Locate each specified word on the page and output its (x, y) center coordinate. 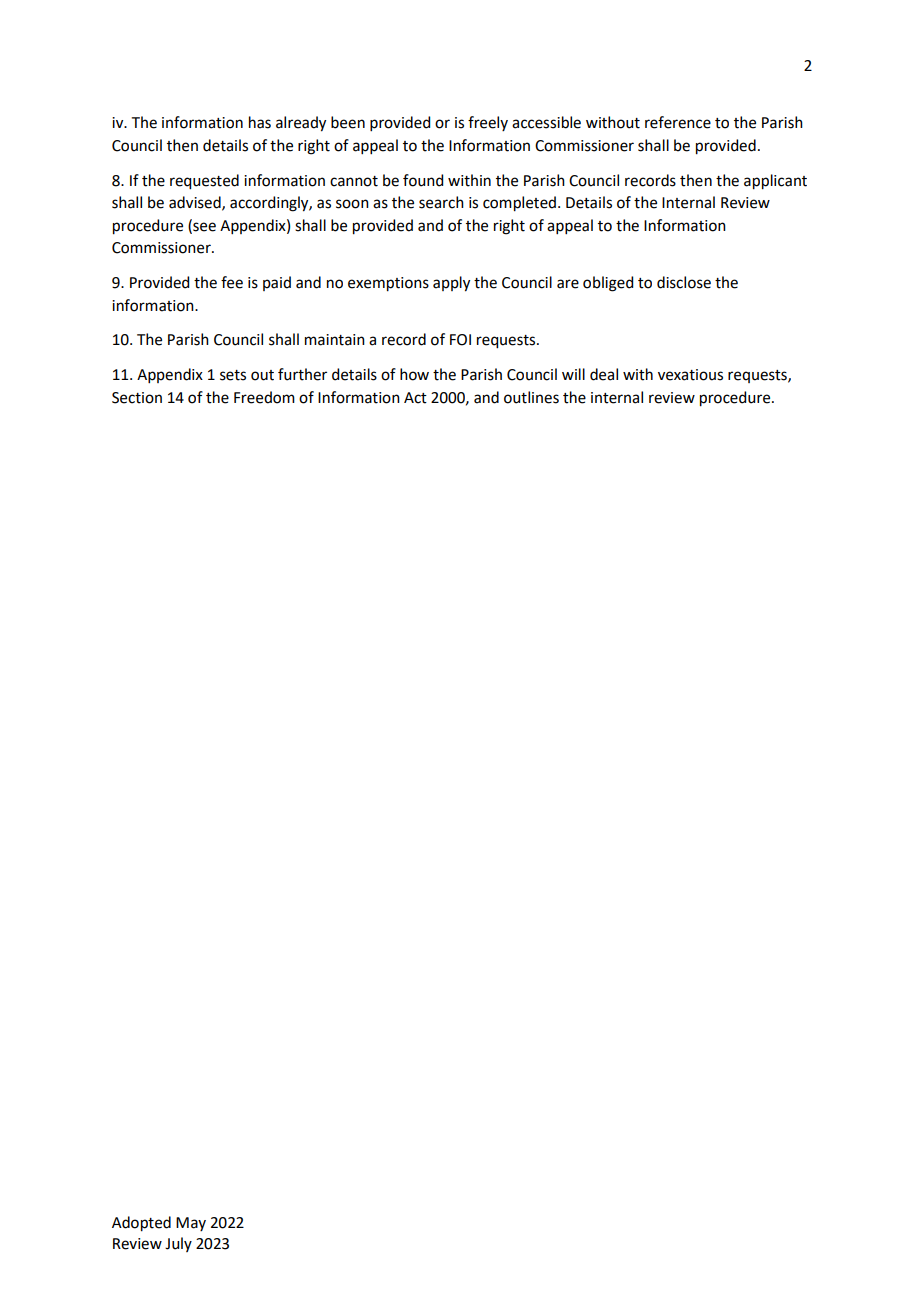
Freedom (264, 397)
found (423, 180)
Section (137, 398)
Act (415, 398)
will (573, 374)
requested (204, 182)
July (178, 1244)
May (191, 1224)
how (414, 374)
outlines (531, 397)
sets (233, 375)
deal (604, 374)
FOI (460, 340)
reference (678, 122)
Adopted (141, 1224)
